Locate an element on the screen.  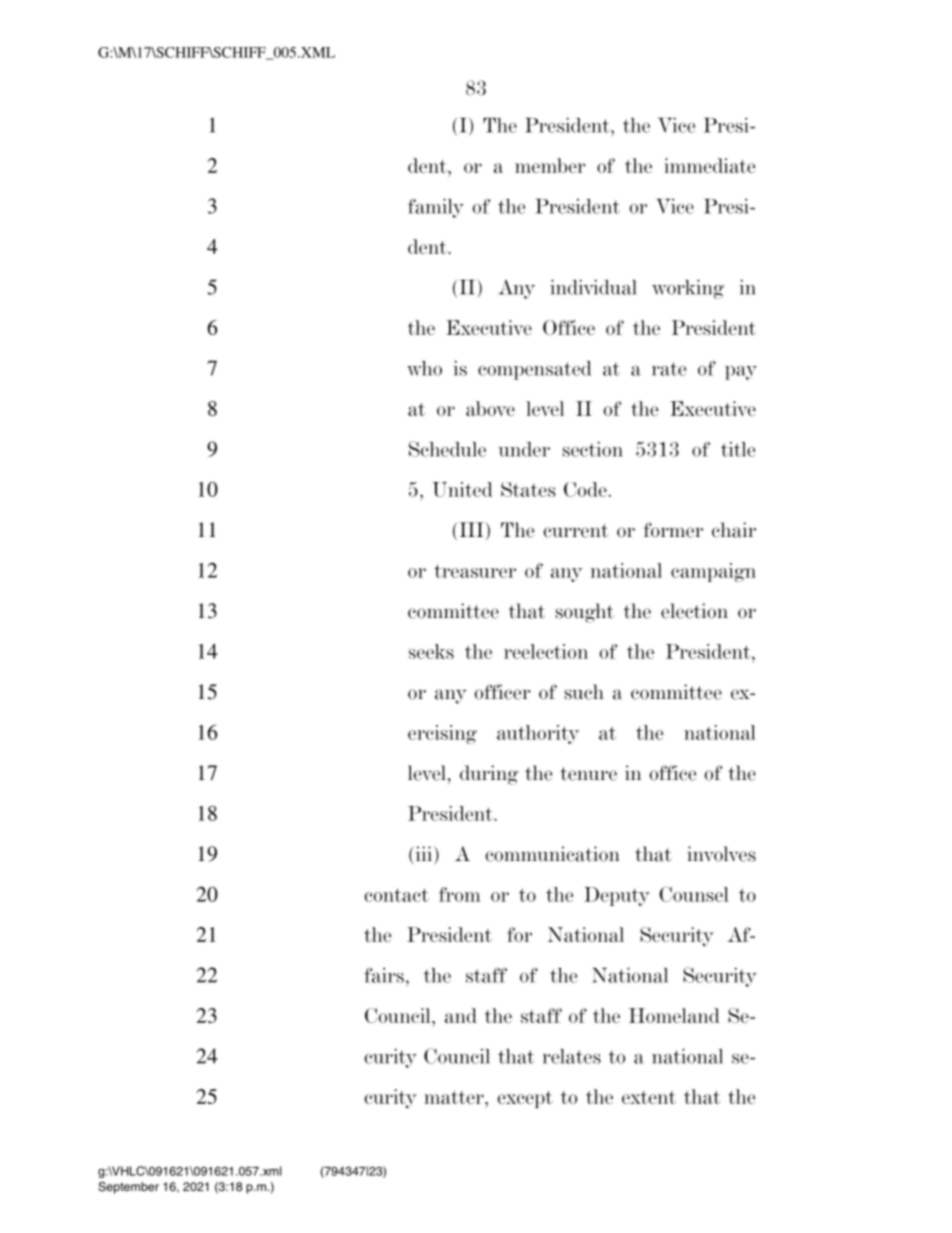
authority is located at coordinates (538, 734).
